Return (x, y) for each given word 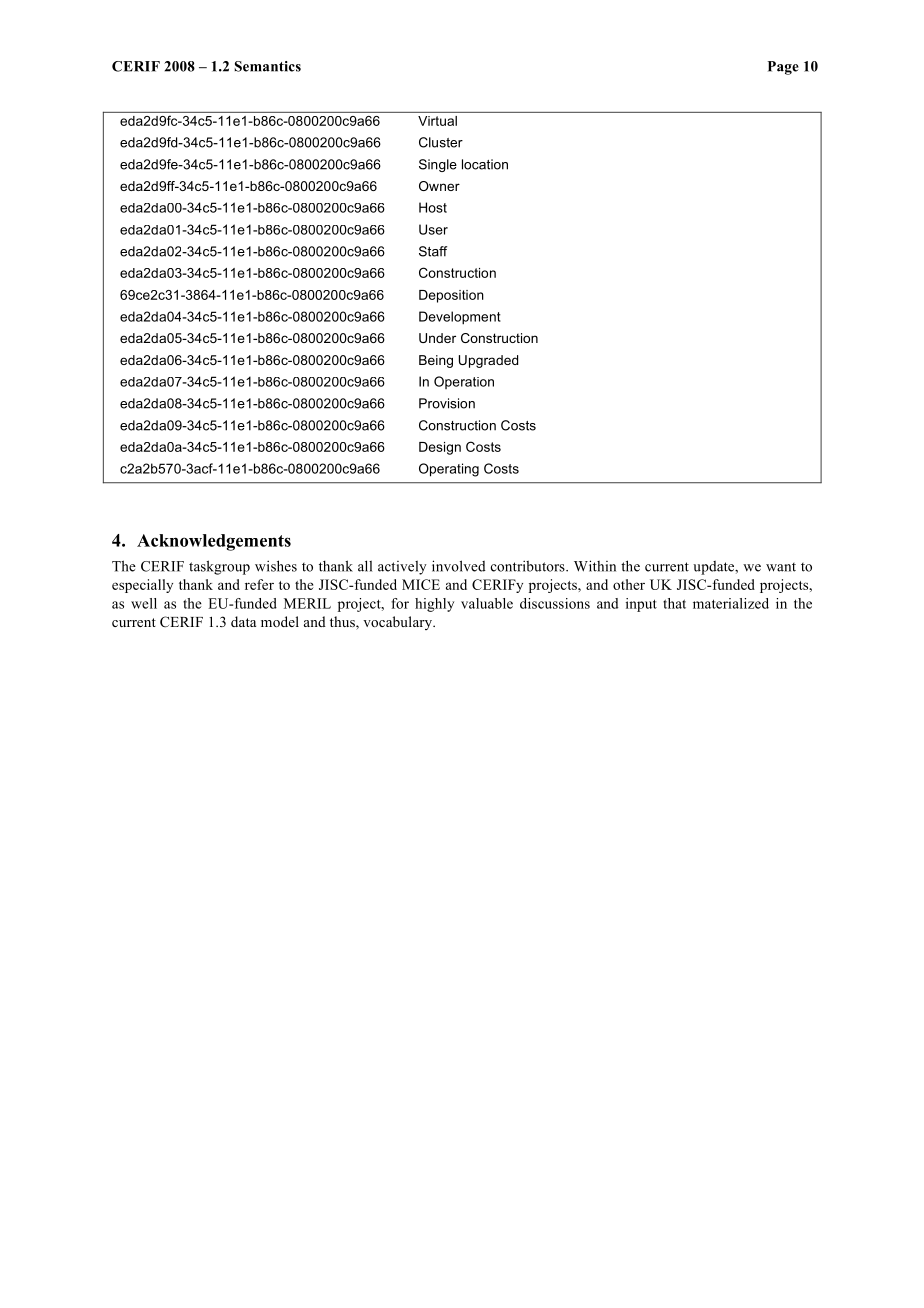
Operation (464, 382)
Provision (447, 403)
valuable (487, 603)
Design (440, 448)
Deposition (451, 296)
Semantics (267, 66)
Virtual (437, 121)
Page (783, 68)
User (433, 229)
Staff (433, 251)
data (243, 621)
